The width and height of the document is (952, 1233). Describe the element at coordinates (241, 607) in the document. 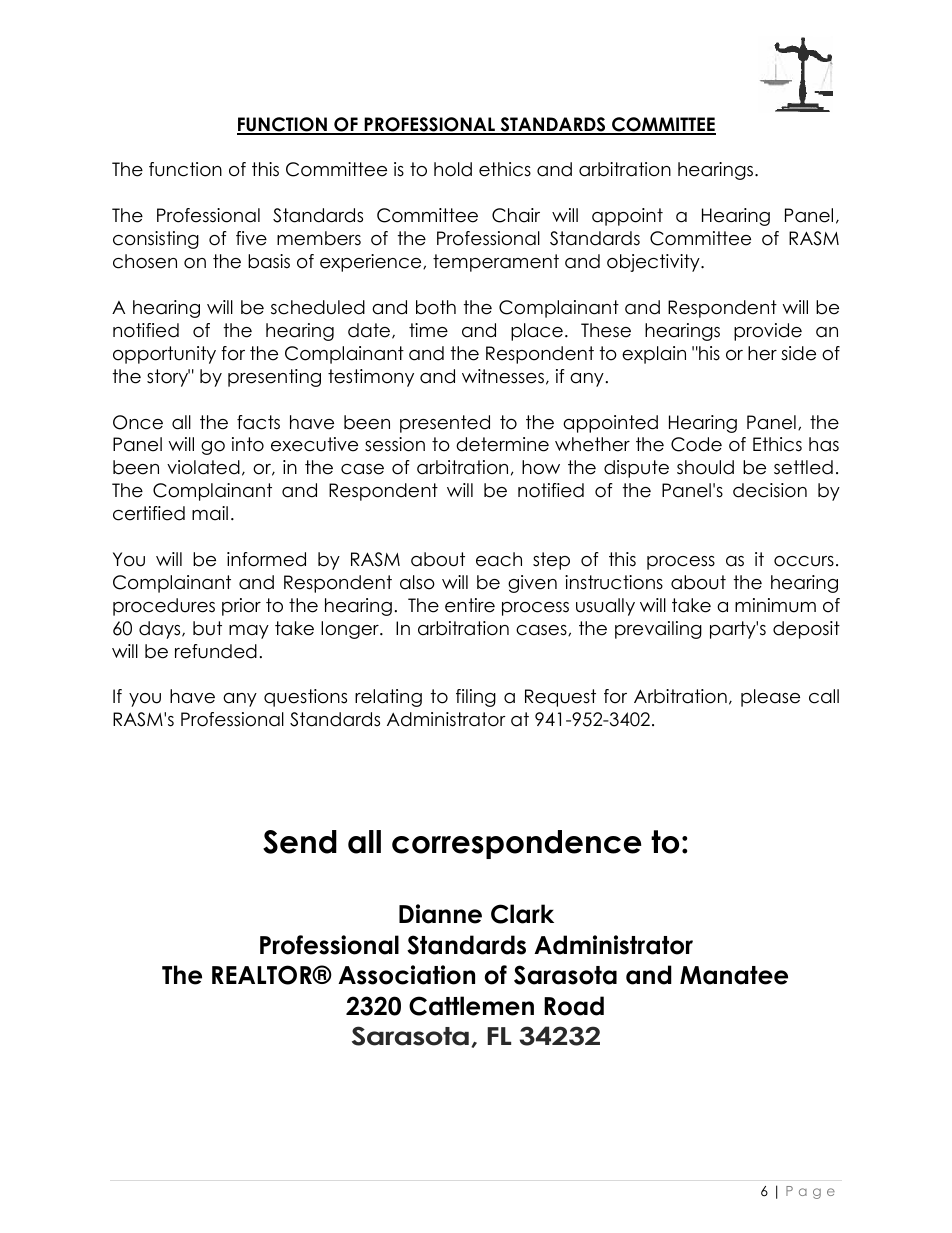

I see `prior` at that location.
